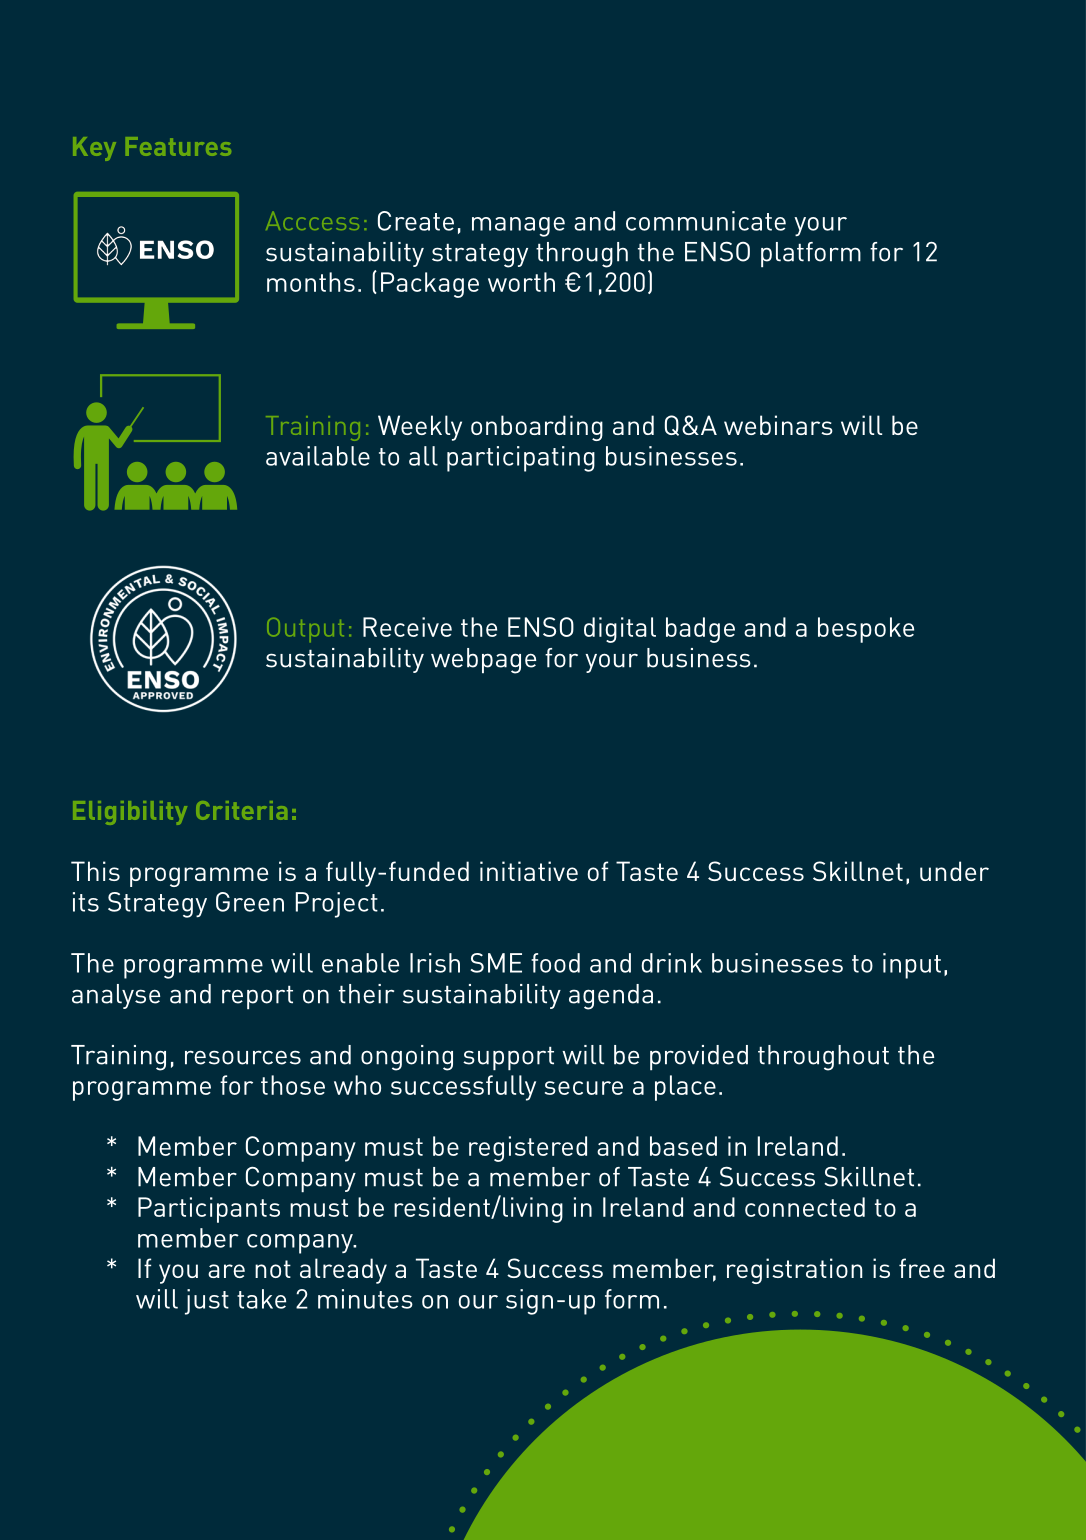 This screenshot has height=1540, width=1086. I want to click on manage, so click(518, 227).
